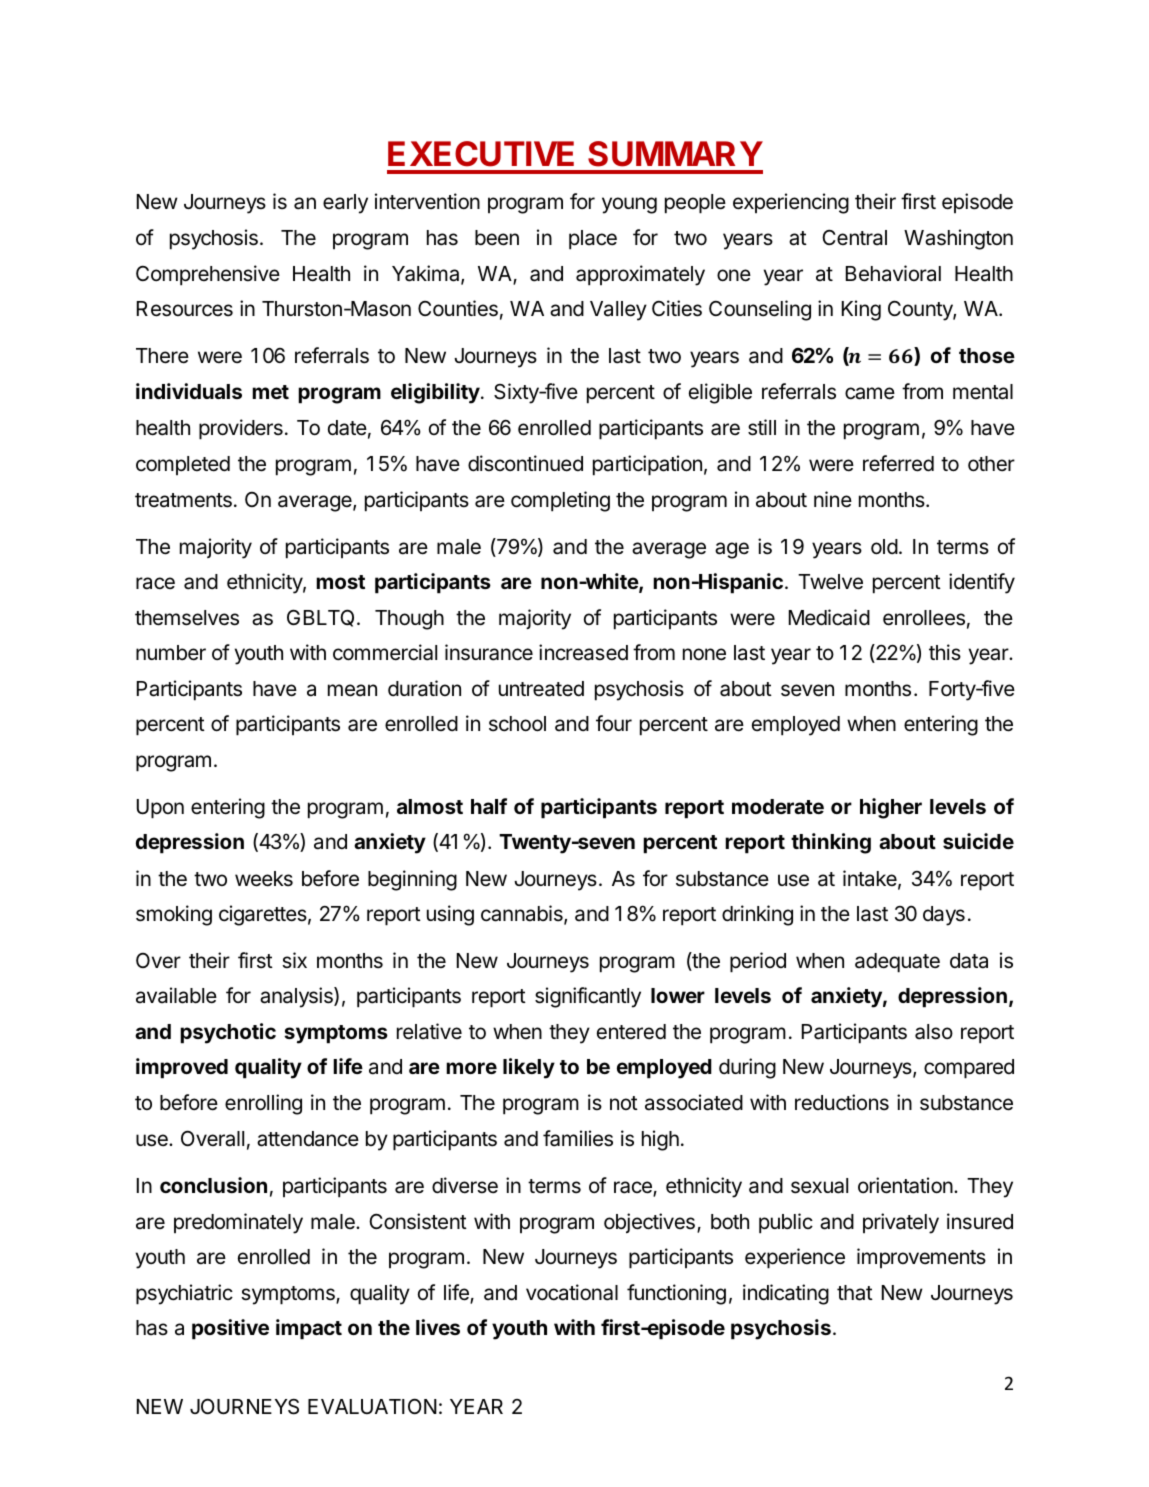  Describe the element at coordinates (160, 809) in the screenshot. I see `Upon` at that location.
